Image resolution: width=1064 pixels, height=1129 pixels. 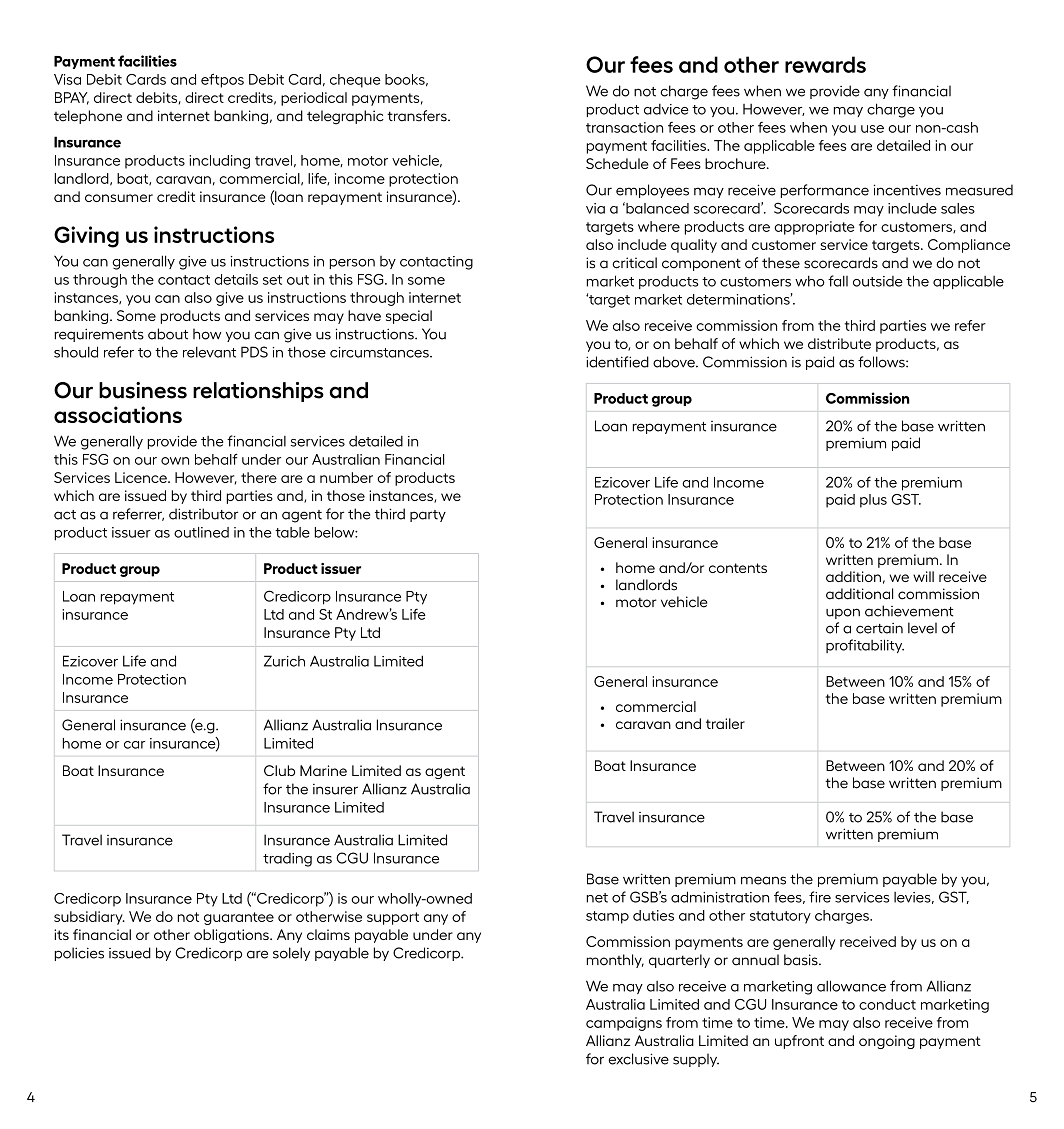 What do you see at coordinates (418, 116) in the screenshot?
I see `transfers` at bounding box center [418, 116].
